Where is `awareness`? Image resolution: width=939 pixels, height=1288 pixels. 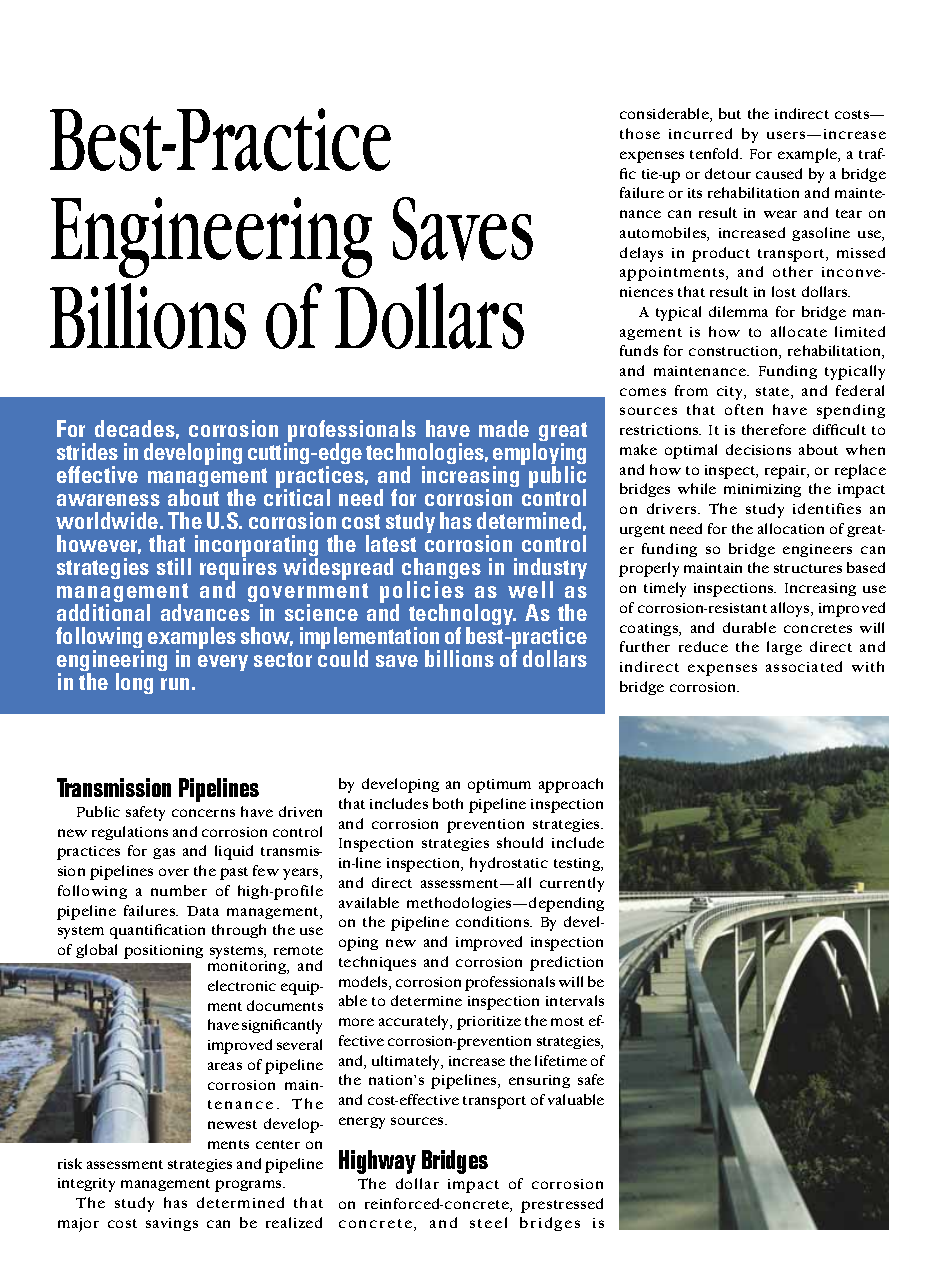
awareness is located at coordinates (108, 500).
